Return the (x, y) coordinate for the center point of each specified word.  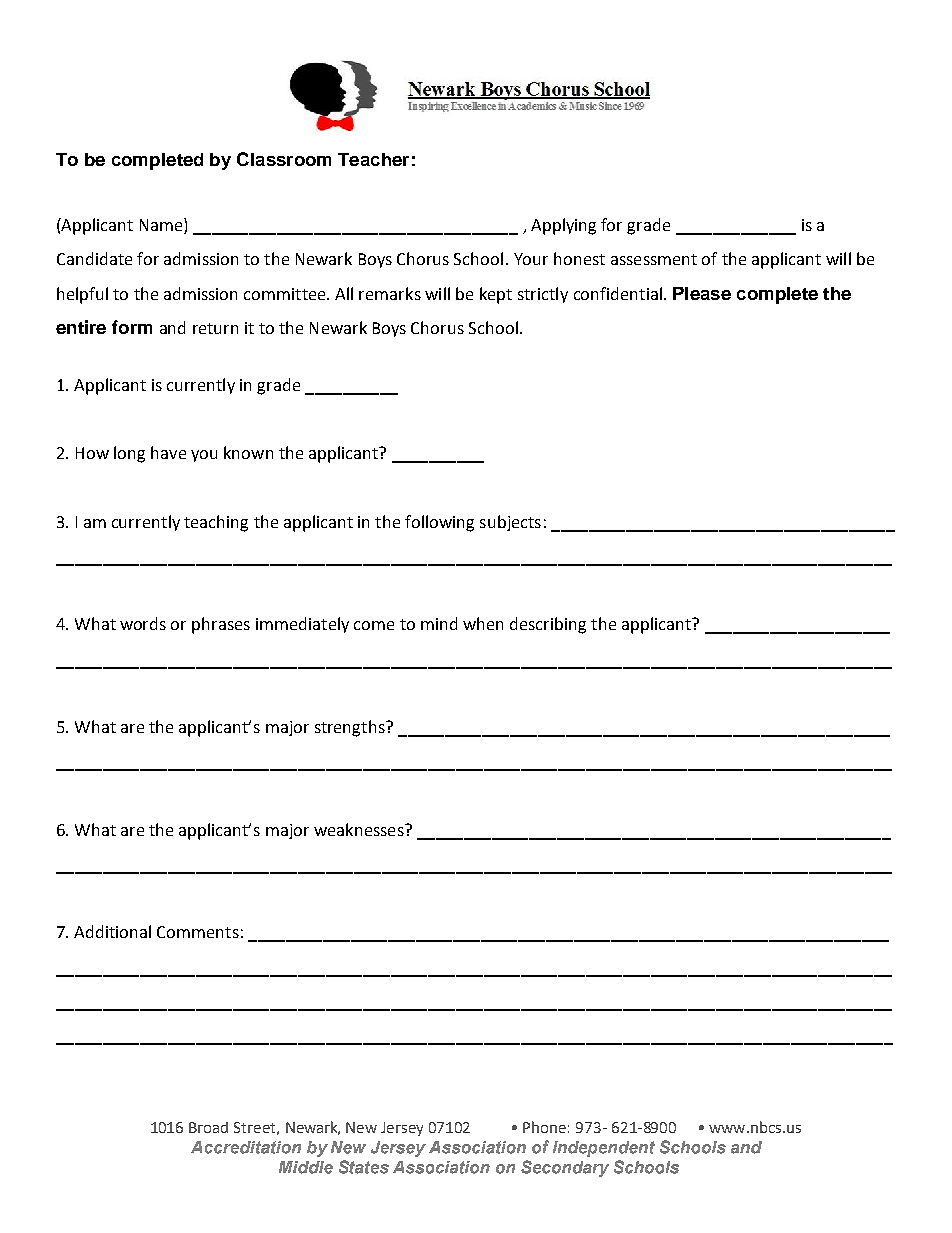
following (439, 523)
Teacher (373, 159)
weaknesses (360, 829)
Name (162, 226)
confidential (618, 293)
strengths (351, 728)
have (168, 452)
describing (548, 625)
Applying (563, 226)
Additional (112, 931)
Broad (208, 1127)
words (143, 623)
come (374, 625)
